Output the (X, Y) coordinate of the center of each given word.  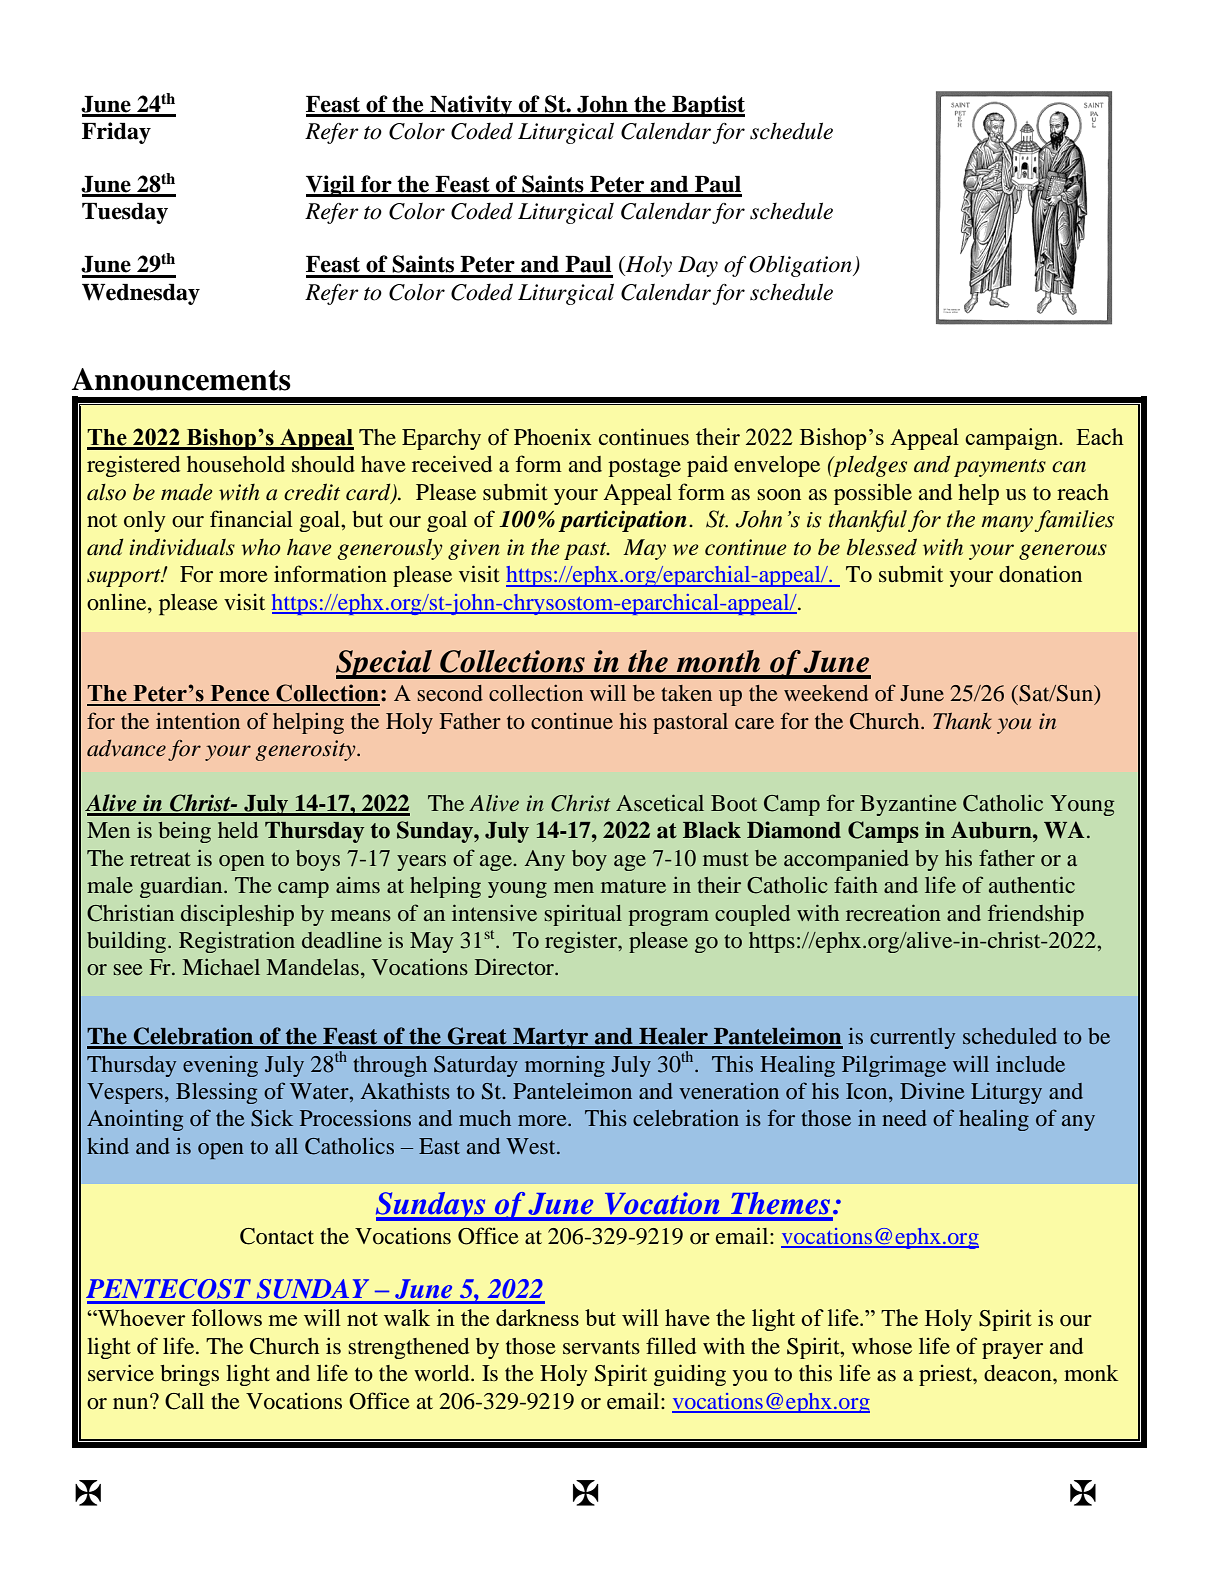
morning (565, 1066)
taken (686, 693)
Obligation (801, 266)
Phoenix (553, 437)
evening (220, 1066)
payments (1000, 468)
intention (198, 720)
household (236, 464)
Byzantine (908, 805)
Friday (116, 133)
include (1030, 1064)
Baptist (707, 106)
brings (189, 1375)
